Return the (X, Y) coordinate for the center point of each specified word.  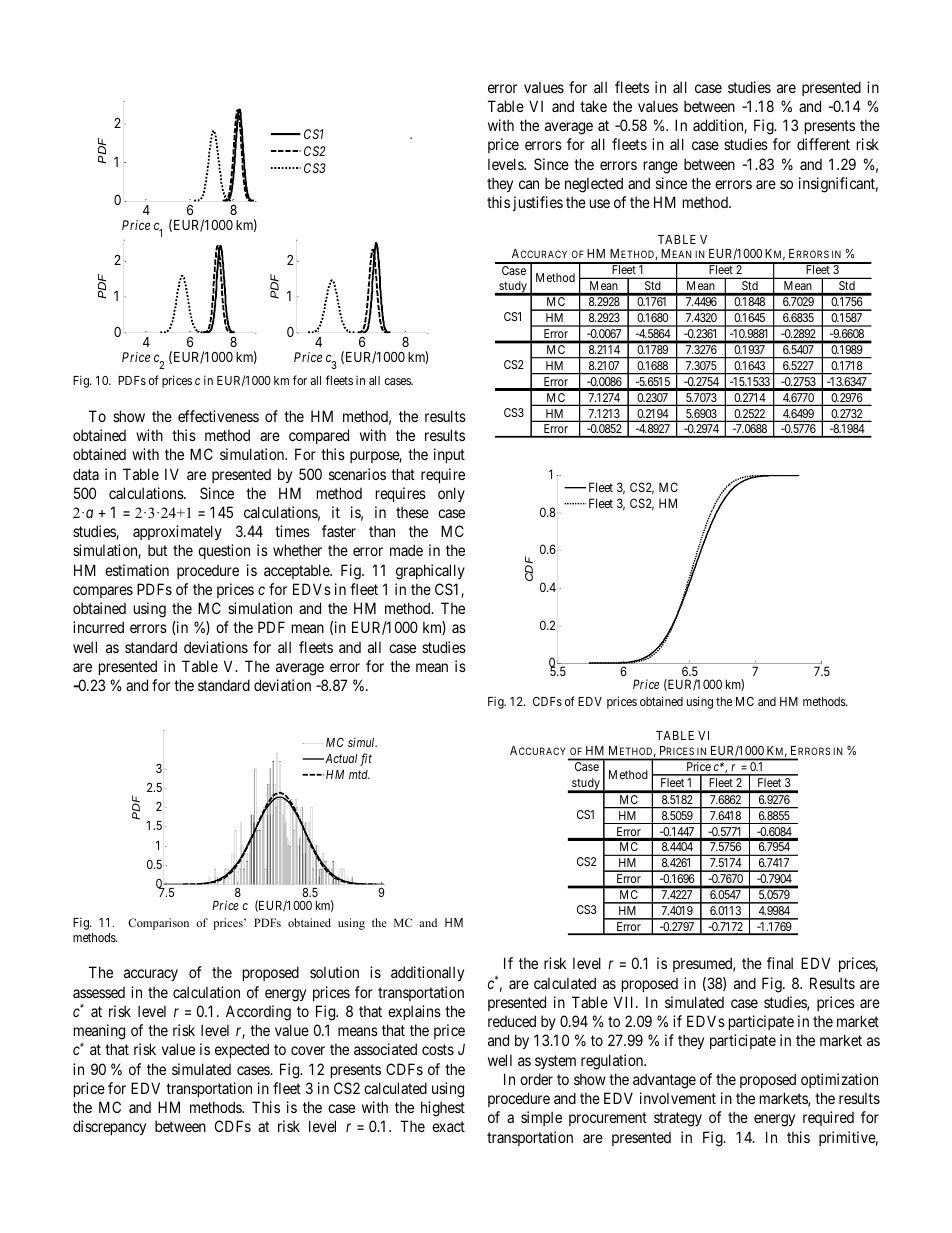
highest (443, 1109)
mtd (359, 774)
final (780, 963)
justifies (538, 203)
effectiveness (218, 416)
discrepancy (109, 1127)
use (600, 203)
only (451, 494)
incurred (98, 627)
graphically (430, 572)
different (823, 144)
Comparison (158, 924)
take (593, 106)
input (449, 455)
